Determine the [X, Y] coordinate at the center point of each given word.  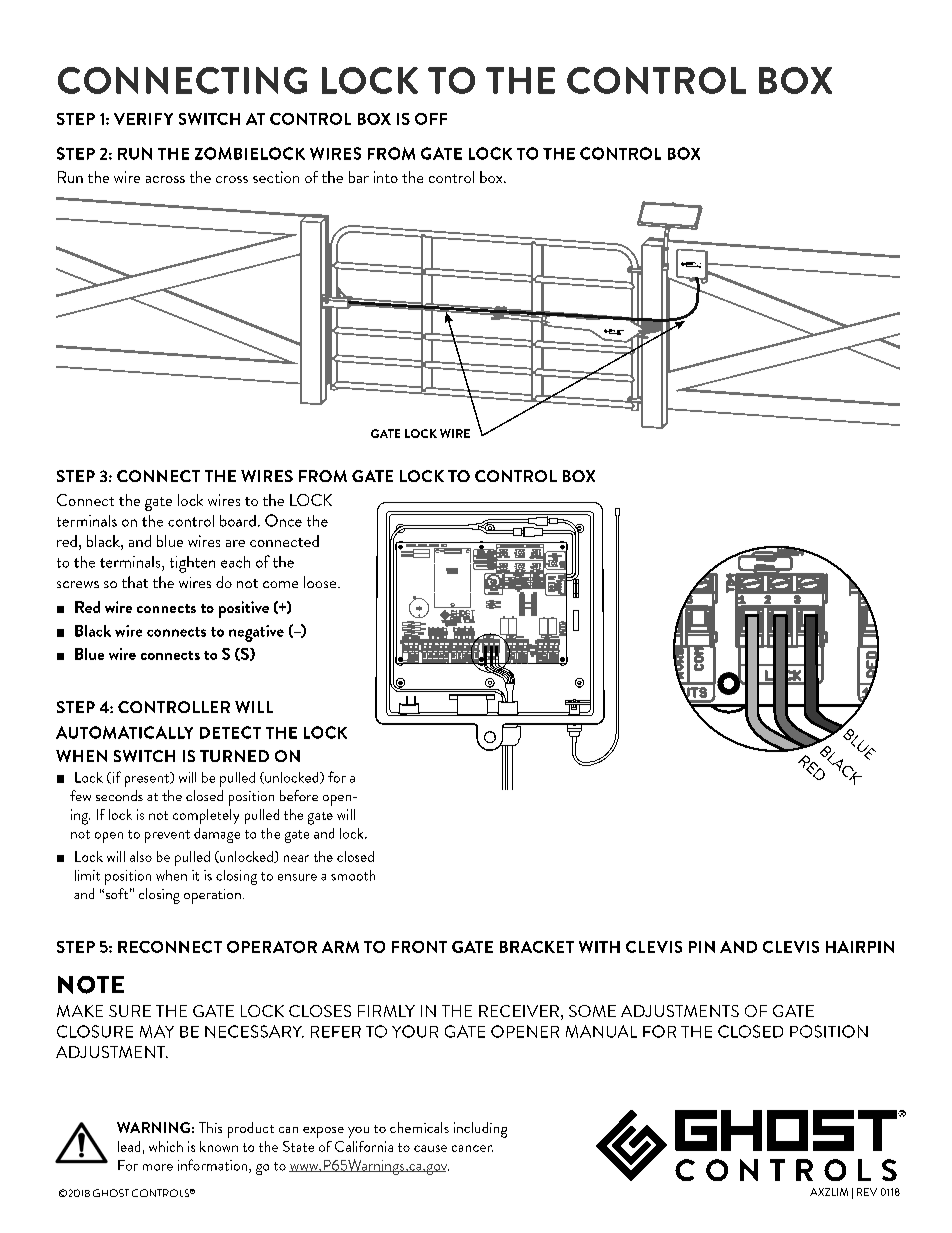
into [386, 177]
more [158, 1167]
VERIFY [143, 119]
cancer [472, 1148]
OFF [431, 119]
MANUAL [601, 1031]
